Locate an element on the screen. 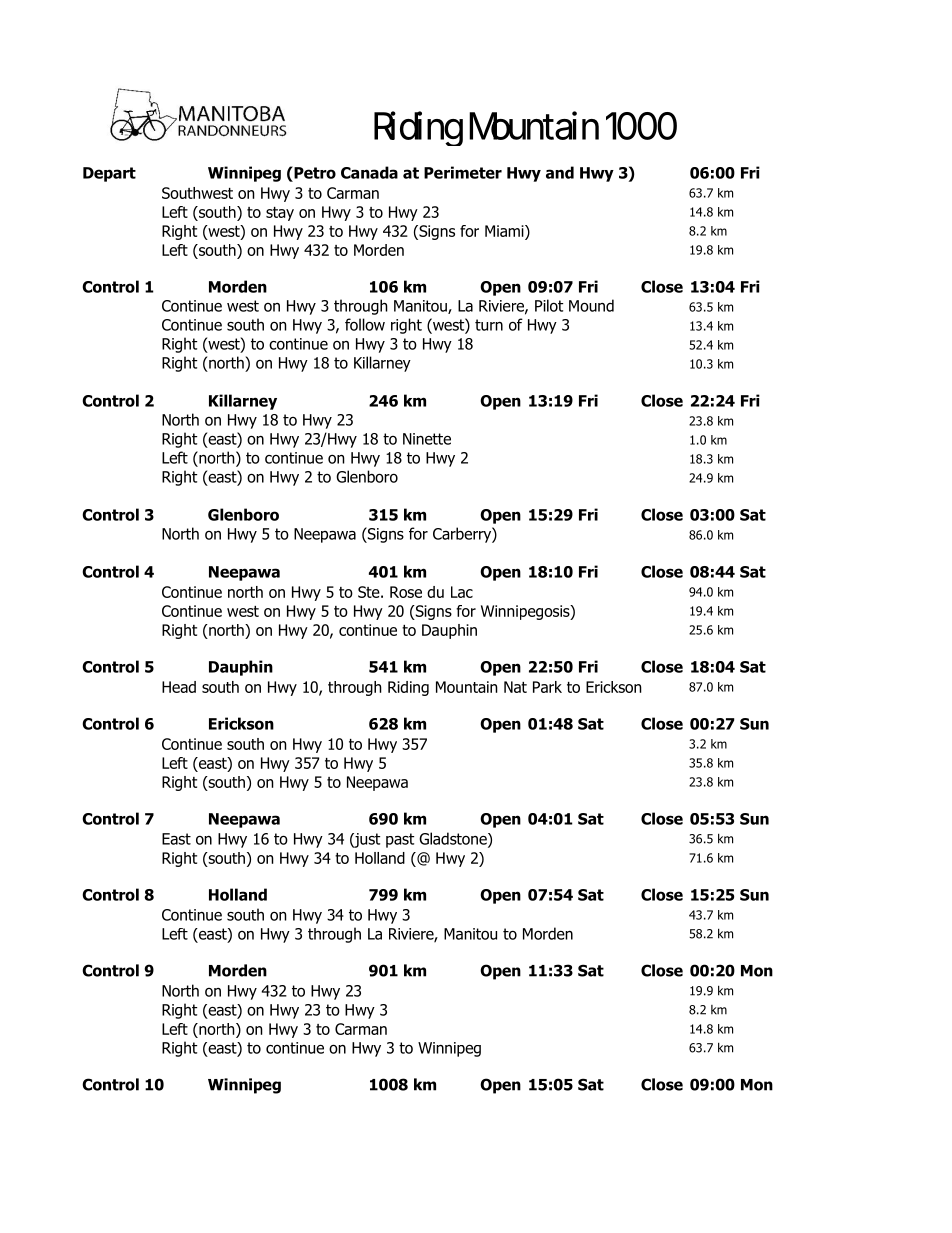 The height and width of the screenshot is (1233, 952). turn is located at coordinates (489, 325).
